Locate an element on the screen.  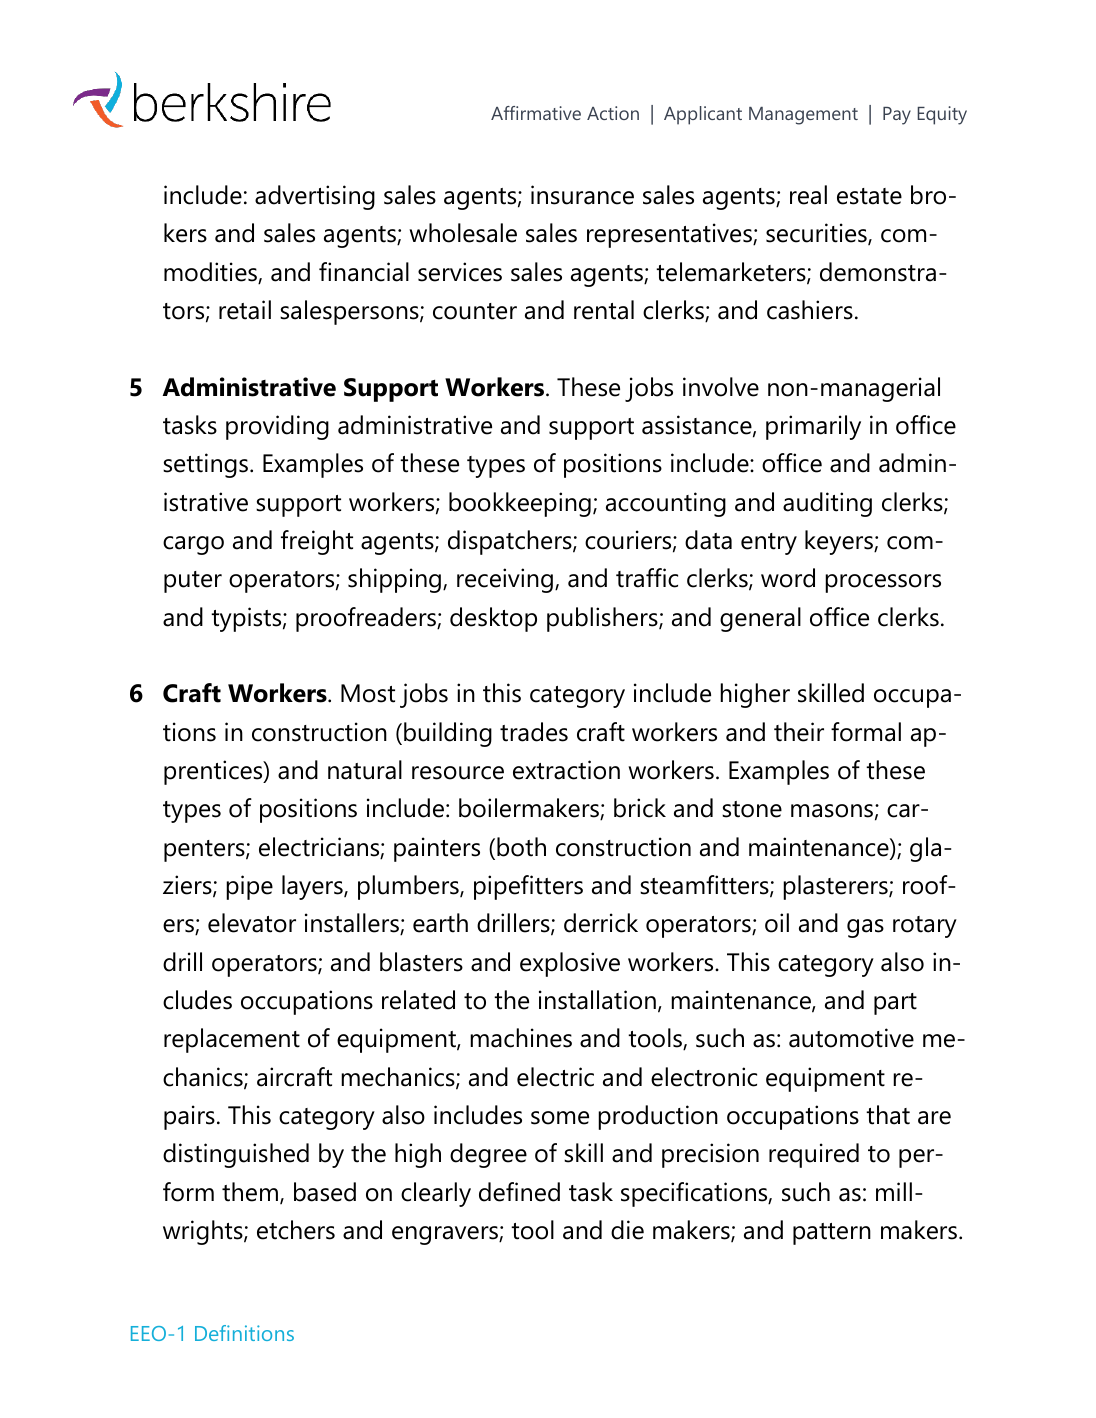
pattern is located at coordinates (832, 1234).
